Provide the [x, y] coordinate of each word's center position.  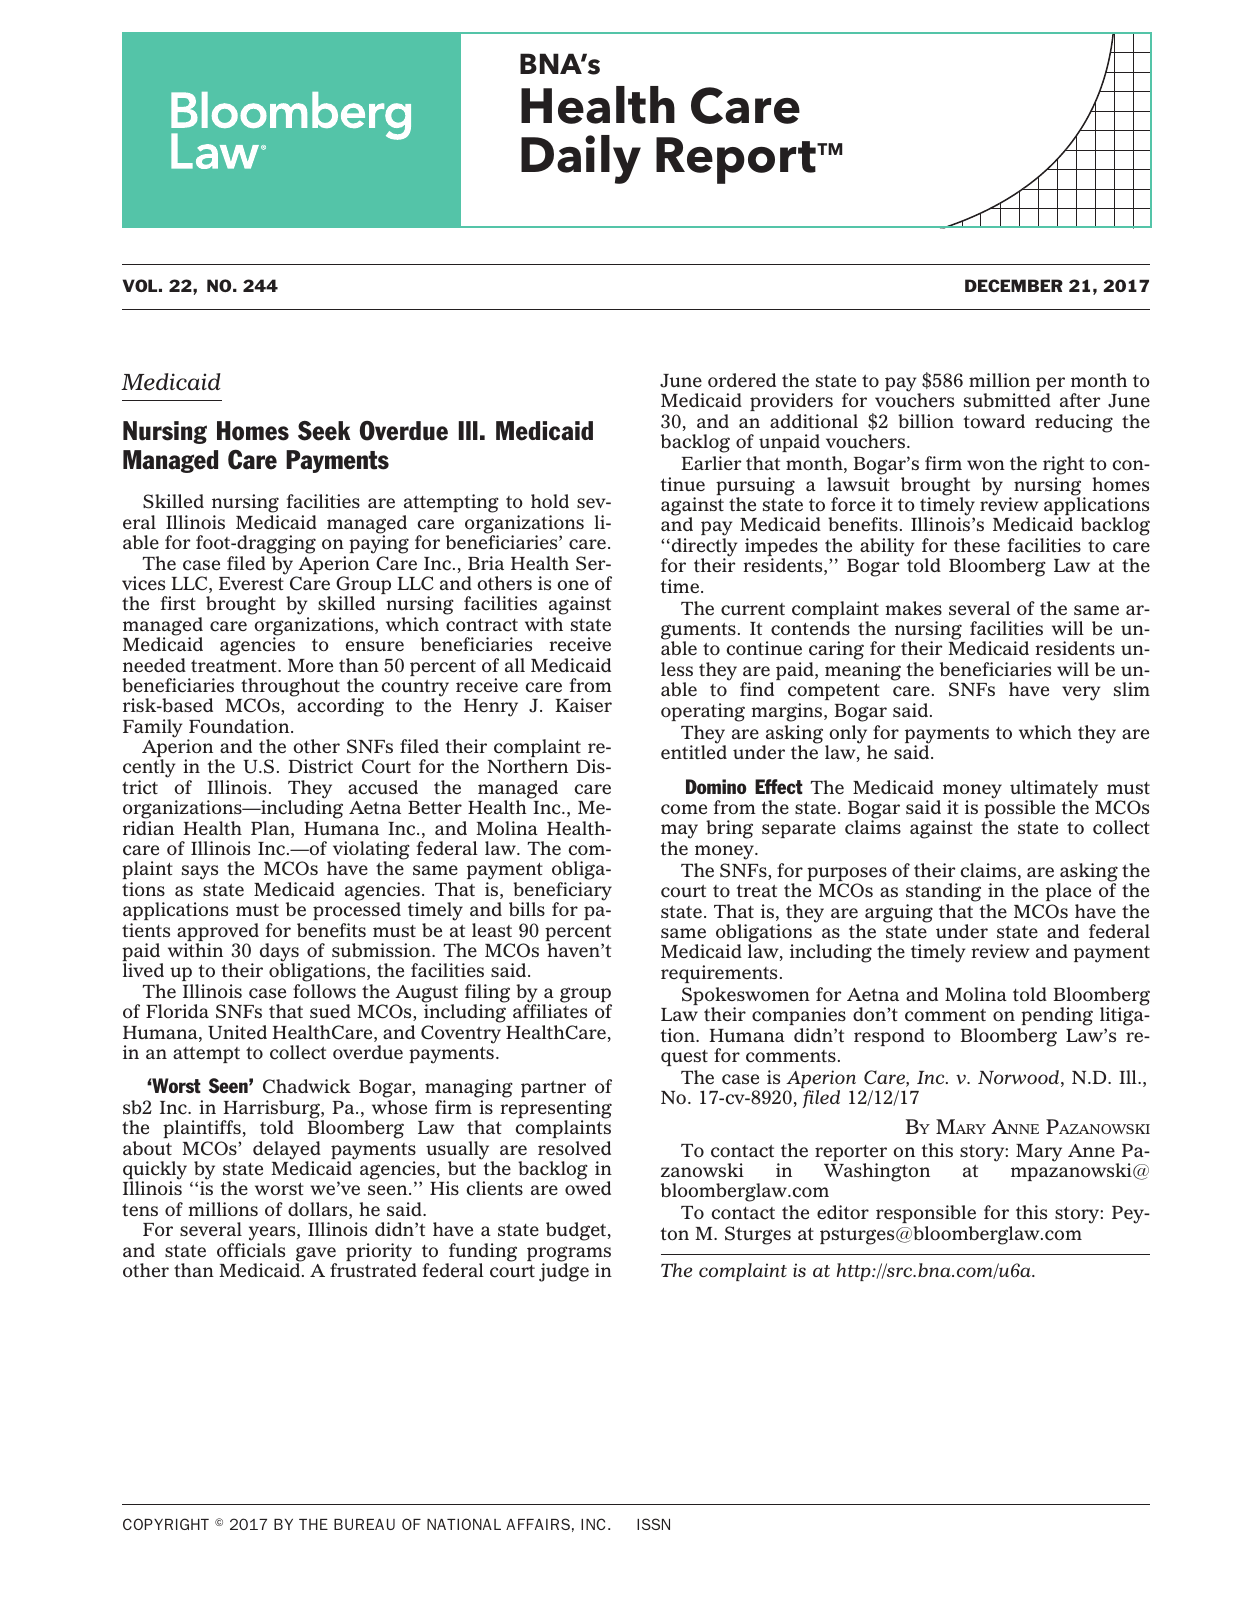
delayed [287, 1151]
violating [371, 851]
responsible [926, 1214]
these [977, 545]
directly [703, 548]
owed [588, 1188]
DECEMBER [1014, 285]
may [679, 833]
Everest [251, 583]
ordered [742, 380]
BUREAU [364, 1524]
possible [1019, 809]
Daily [581, 159]
